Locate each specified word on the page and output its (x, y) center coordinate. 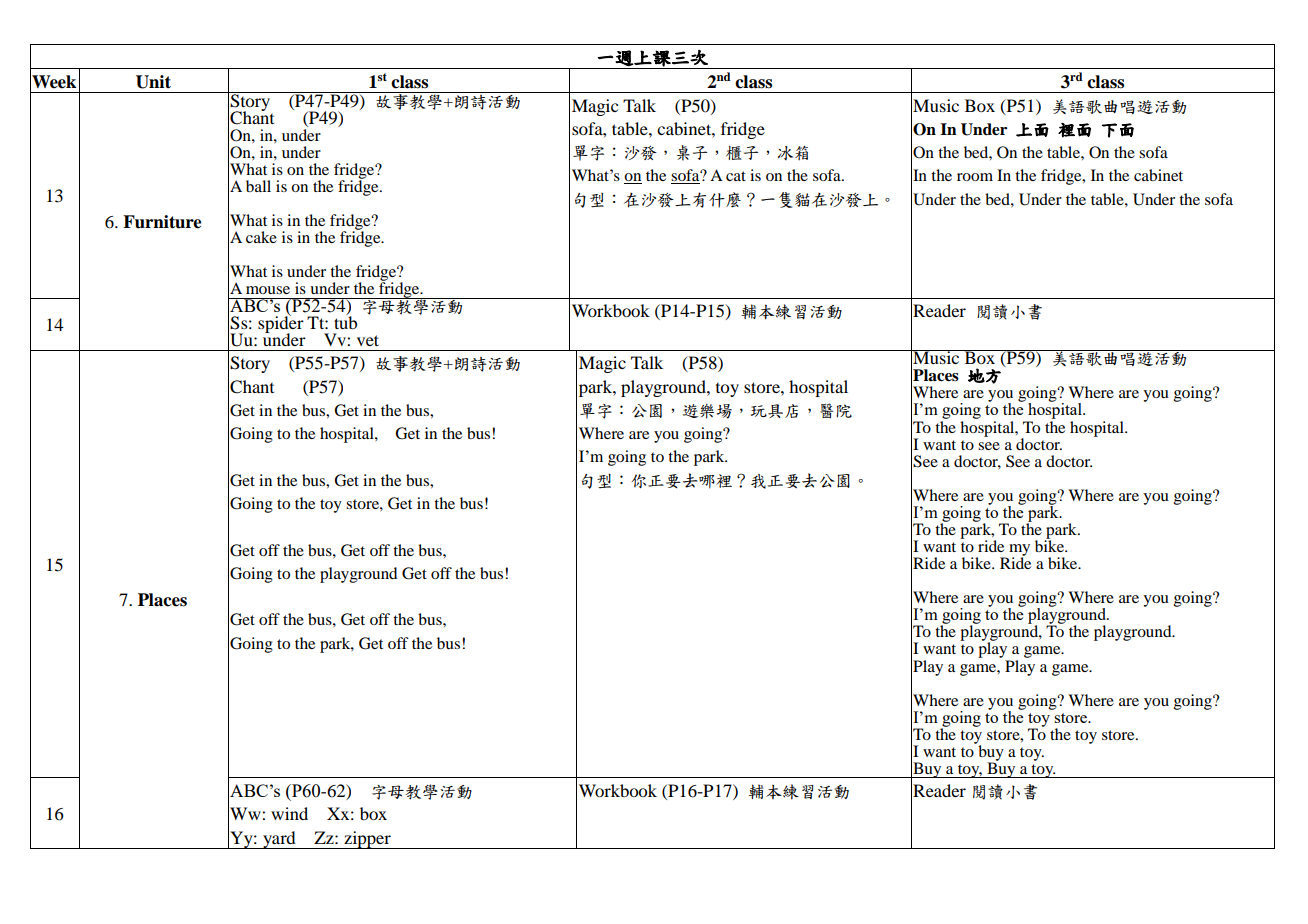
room (975, 177)
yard (279, 840)
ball (258, 186)
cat (736, 176)
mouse (268, 290)
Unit (153, 82)
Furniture (162, 222)
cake (261, 237)
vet (368, 340)
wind (289, 813)
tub (345, 321)
